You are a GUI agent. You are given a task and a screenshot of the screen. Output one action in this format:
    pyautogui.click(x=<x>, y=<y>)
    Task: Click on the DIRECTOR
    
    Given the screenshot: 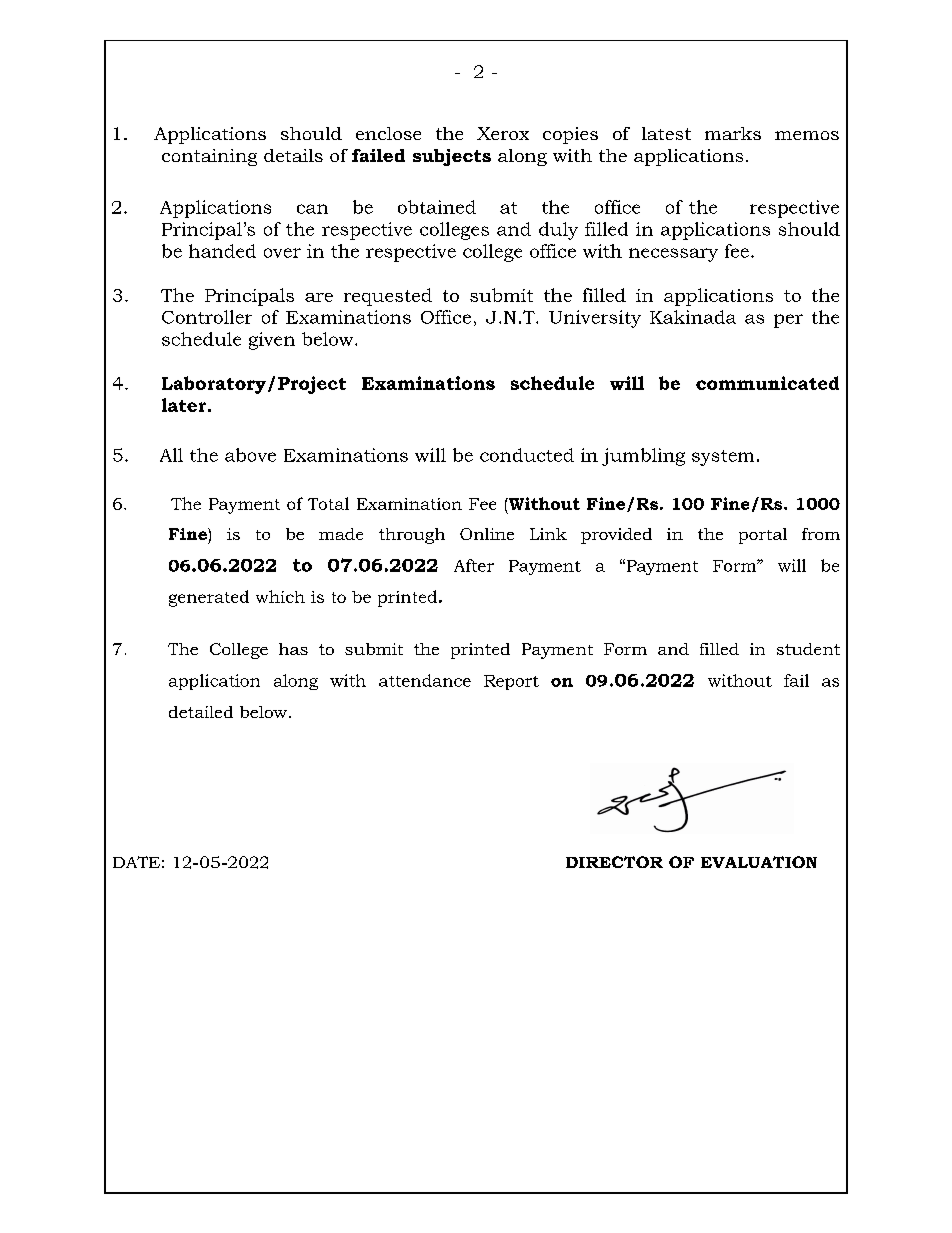 What is the action you would take?
    pyautogui.click(x=614, y=862)
